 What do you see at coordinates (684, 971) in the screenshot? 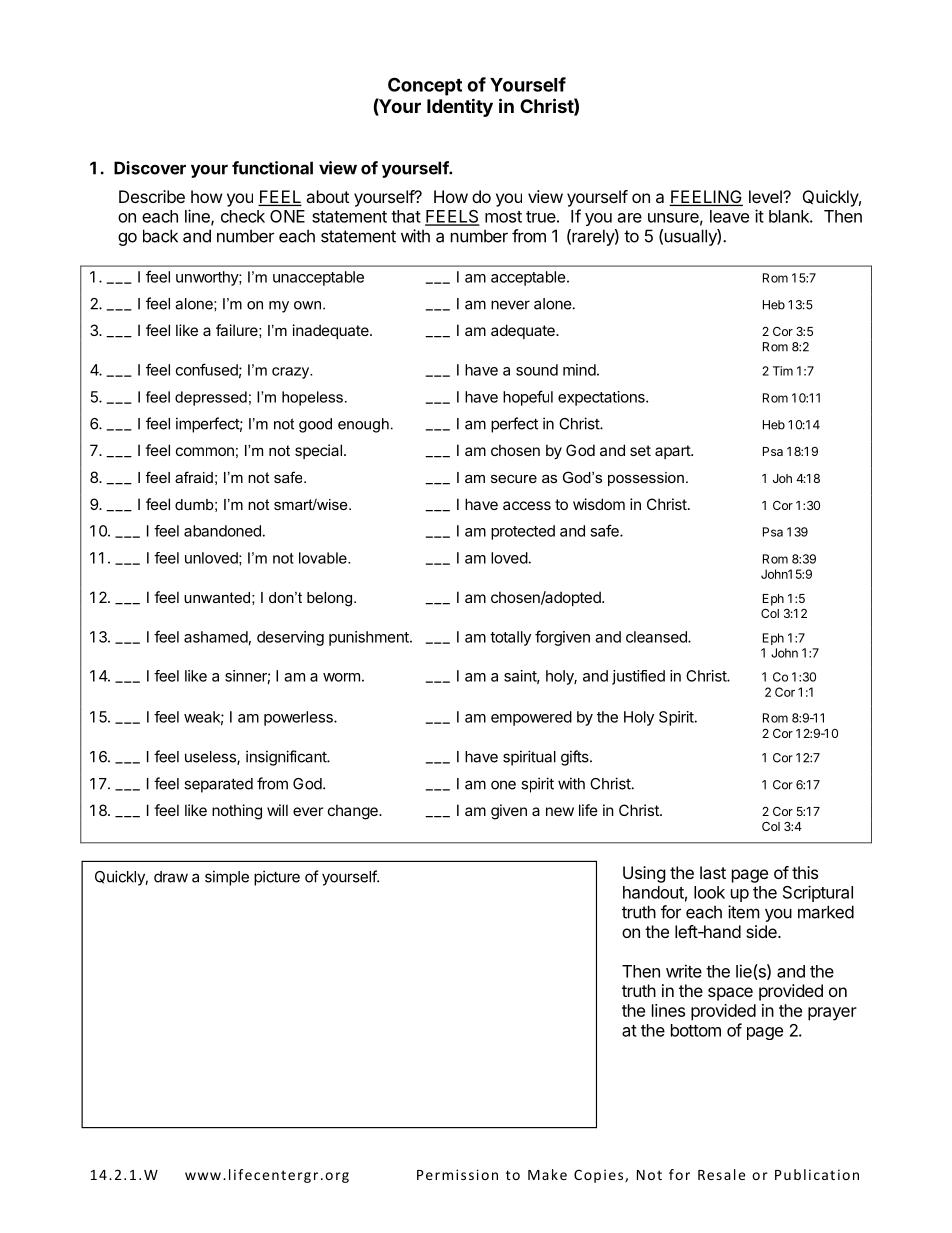
I see `write` at bounding box center [684, 971].
